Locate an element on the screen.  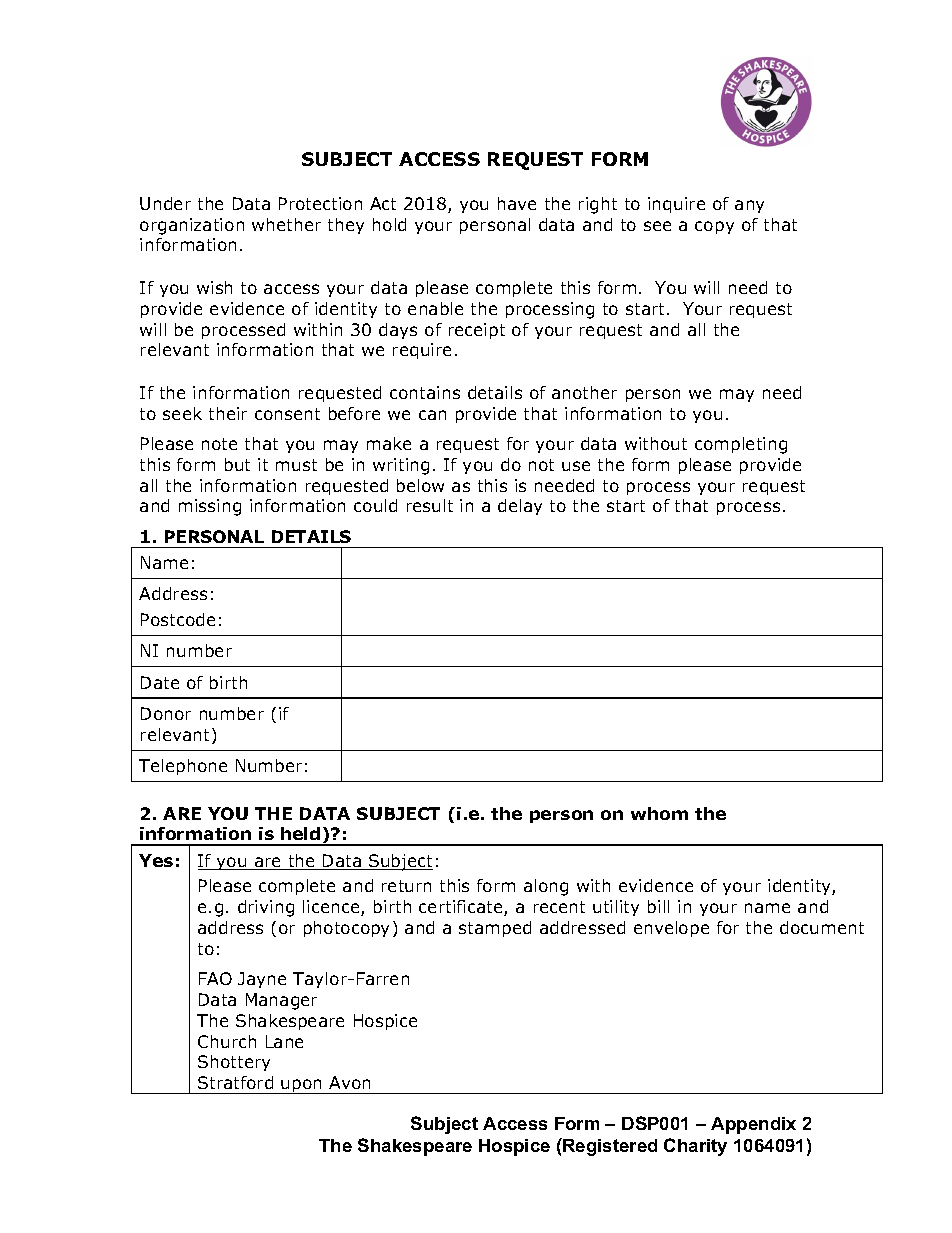
delay is located at coordinates (520, 507).
